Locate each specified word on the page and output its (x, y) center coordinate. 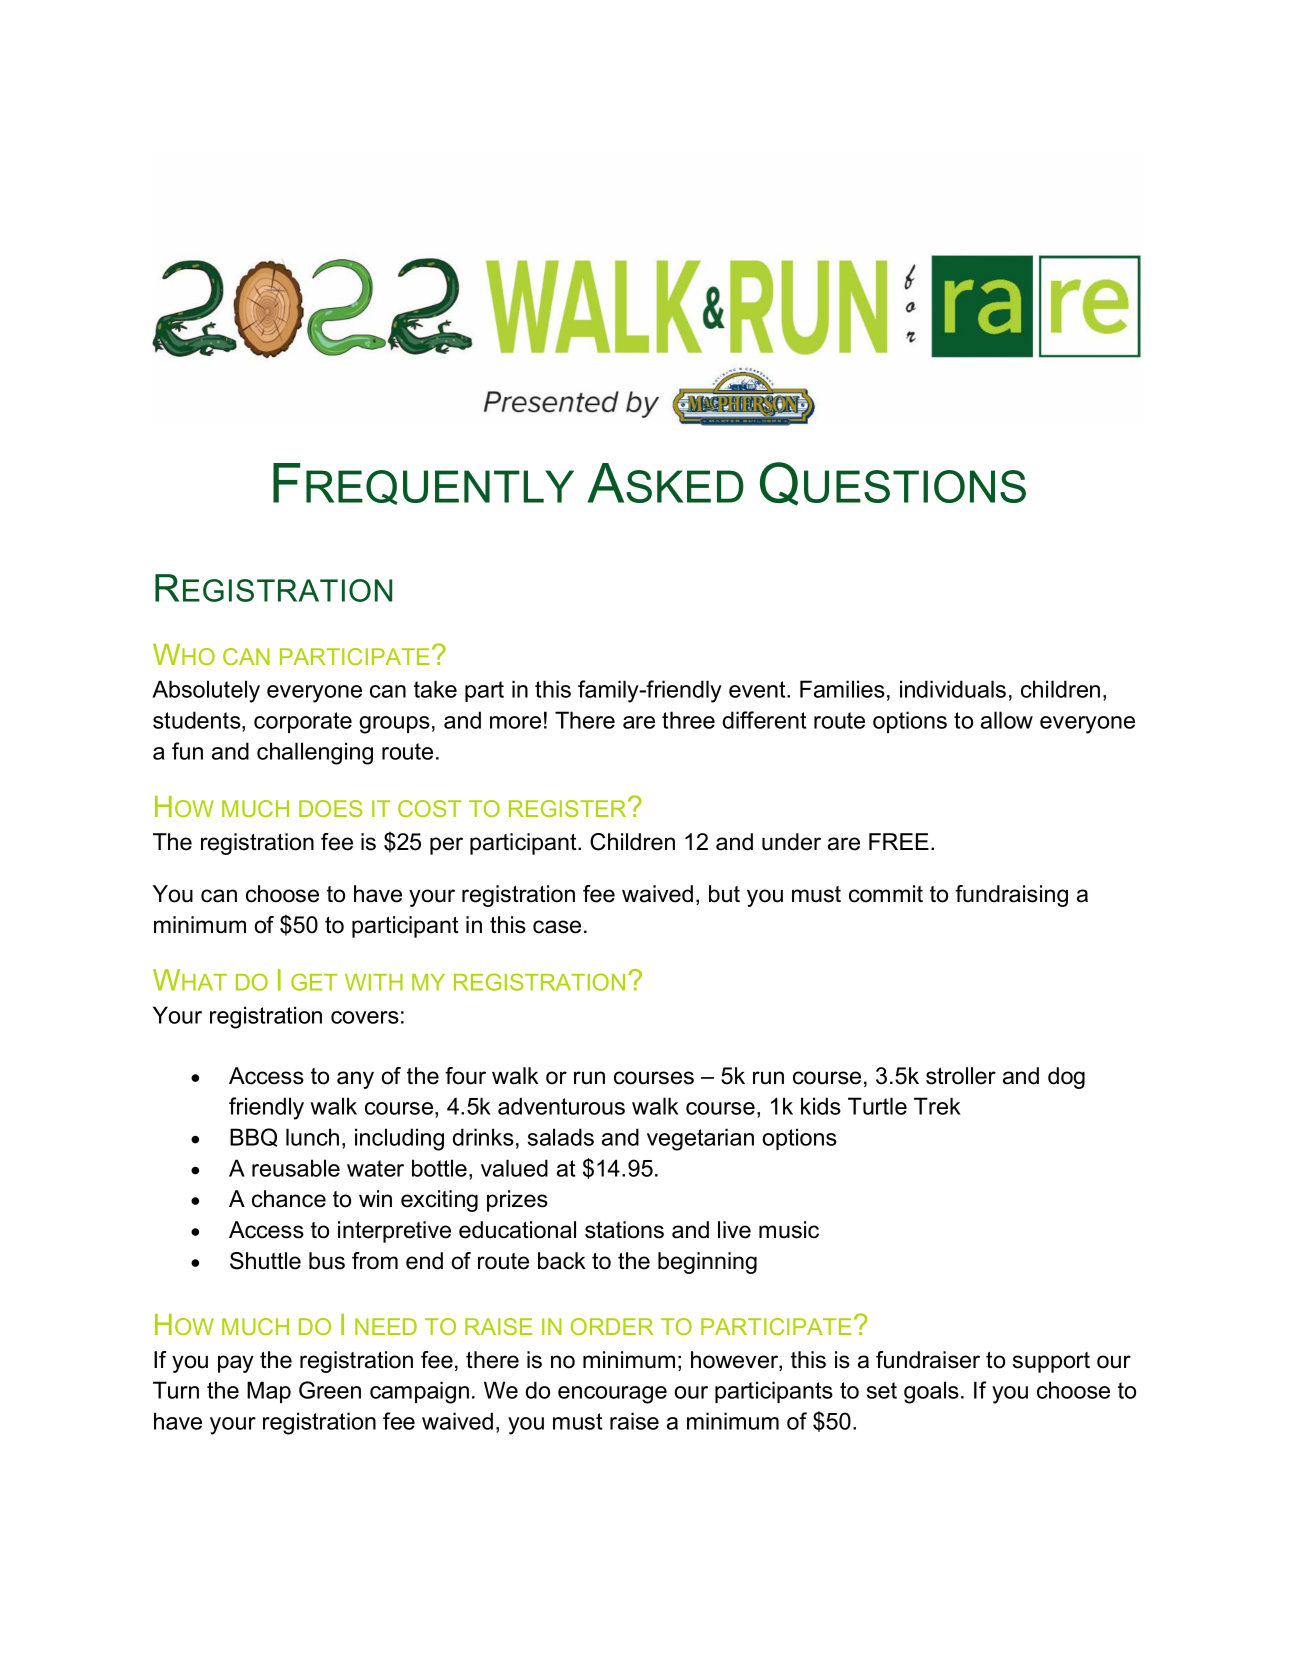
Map (269, 1392)
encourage (612, 1395)
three (688, 720)
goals (931, 1392)
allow (1007, 720)
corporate (303, 722)
